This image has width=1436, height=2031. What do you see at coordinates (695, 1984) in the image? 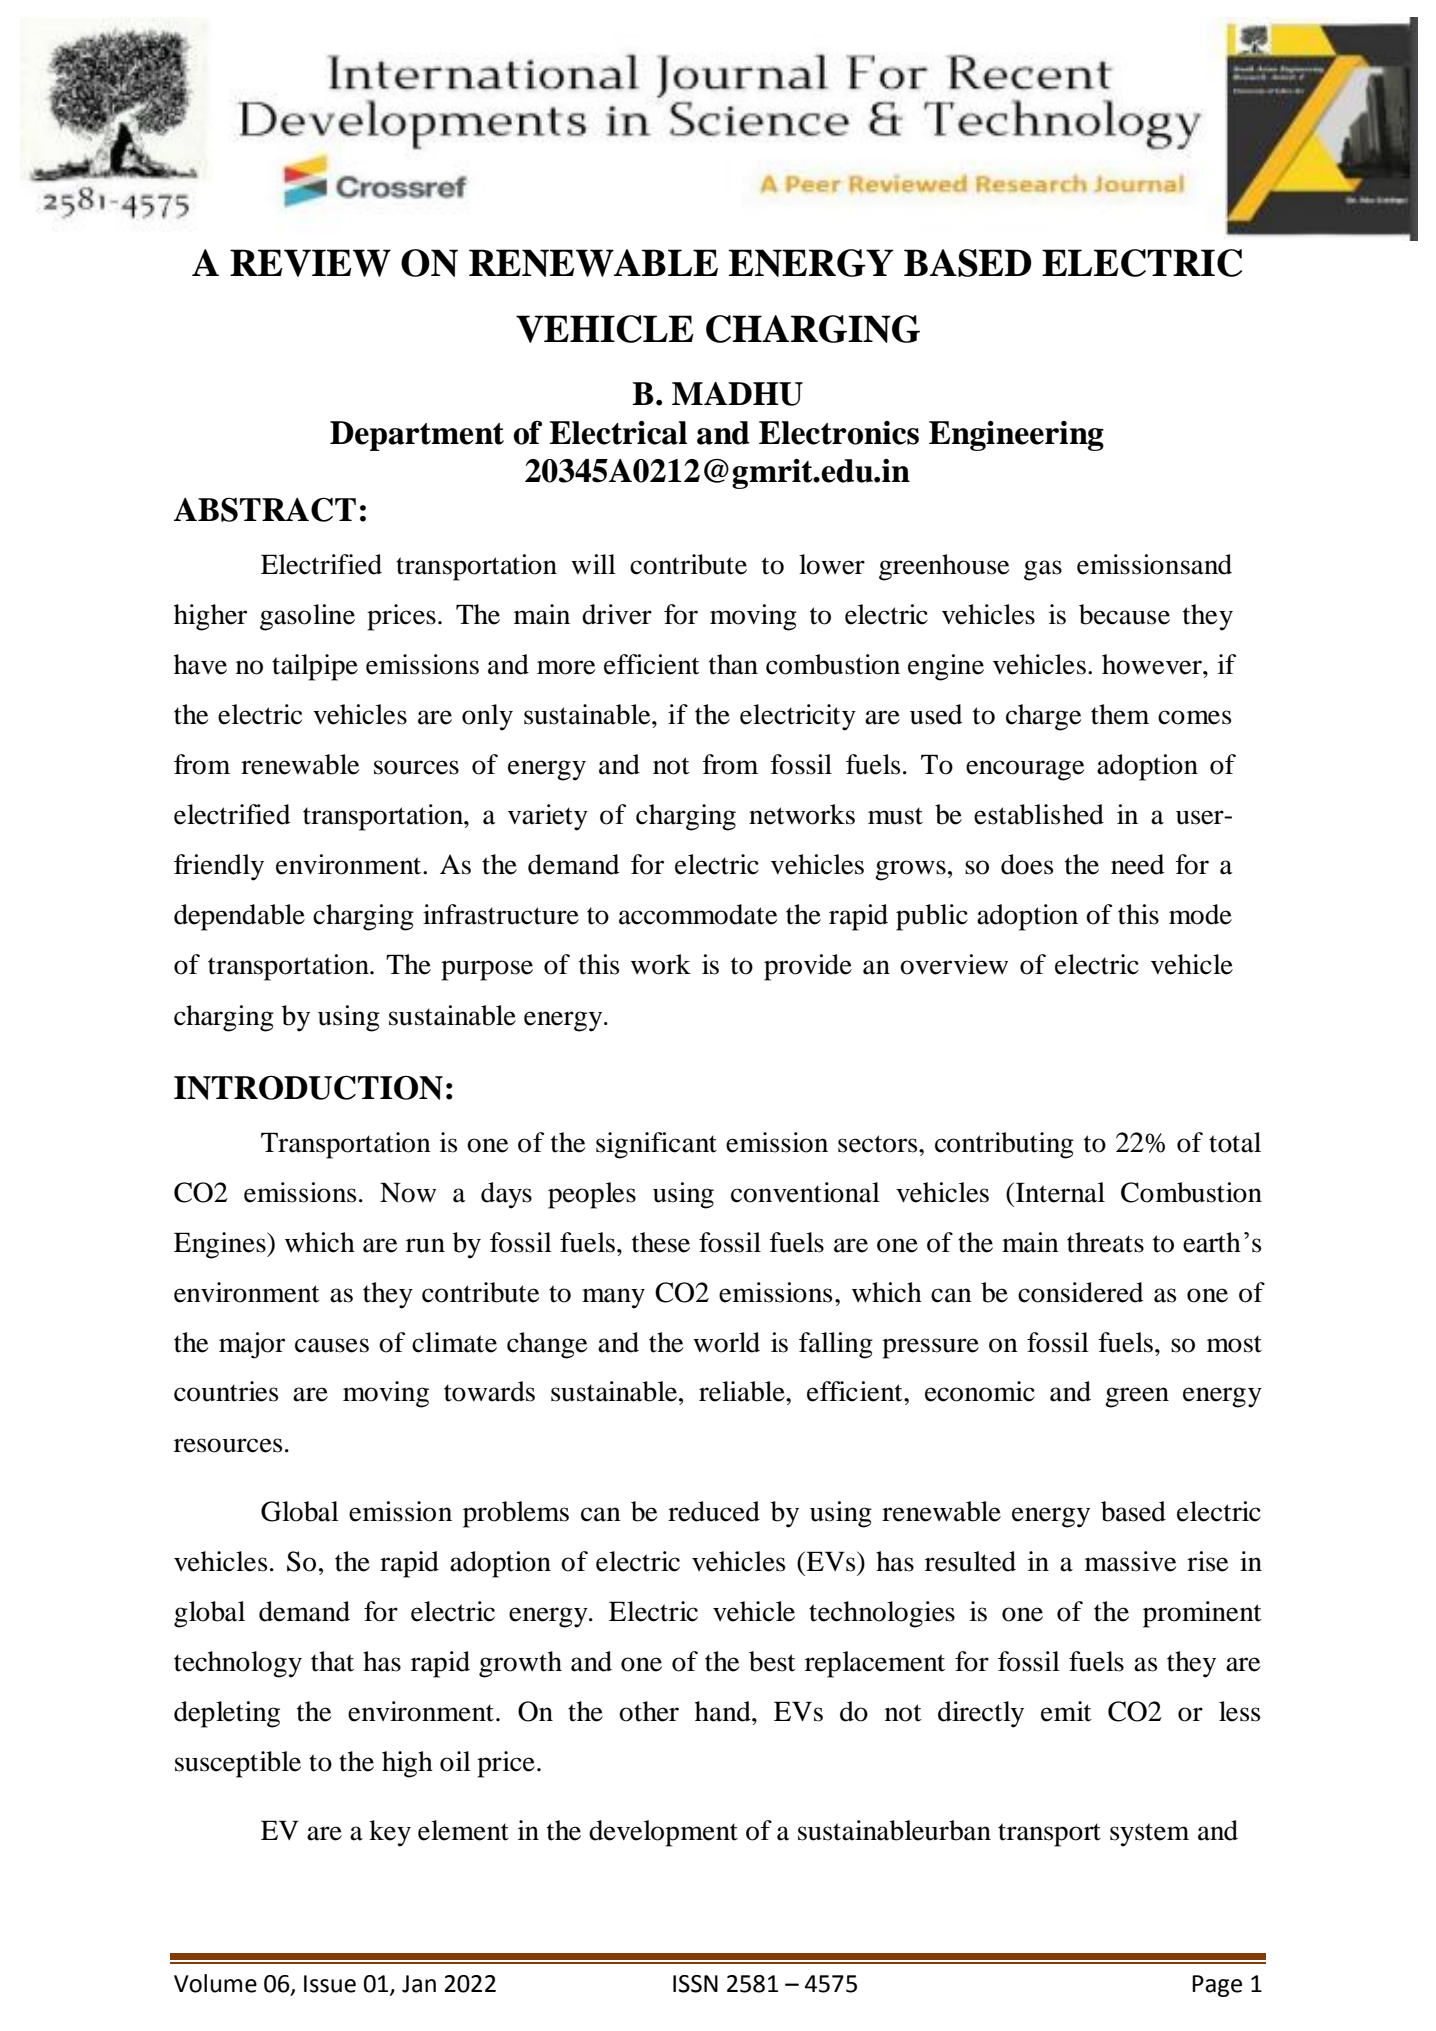
I see `ISSN` at bounding box center [695, 1984].
